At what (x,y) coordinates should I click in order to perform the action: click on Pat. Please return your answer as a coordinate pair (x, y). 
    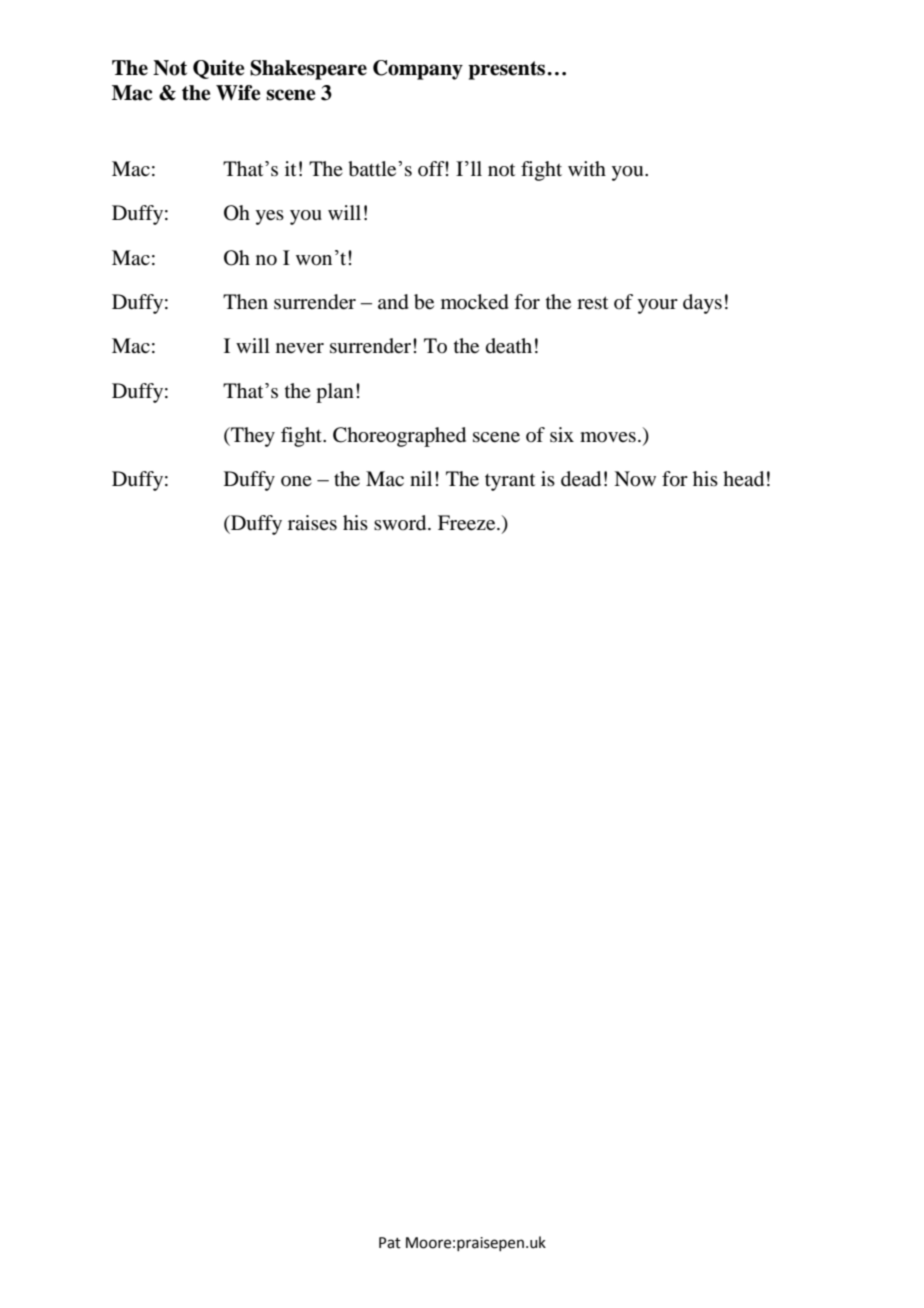
    Looking at the image, I should click on (390, 1243).
